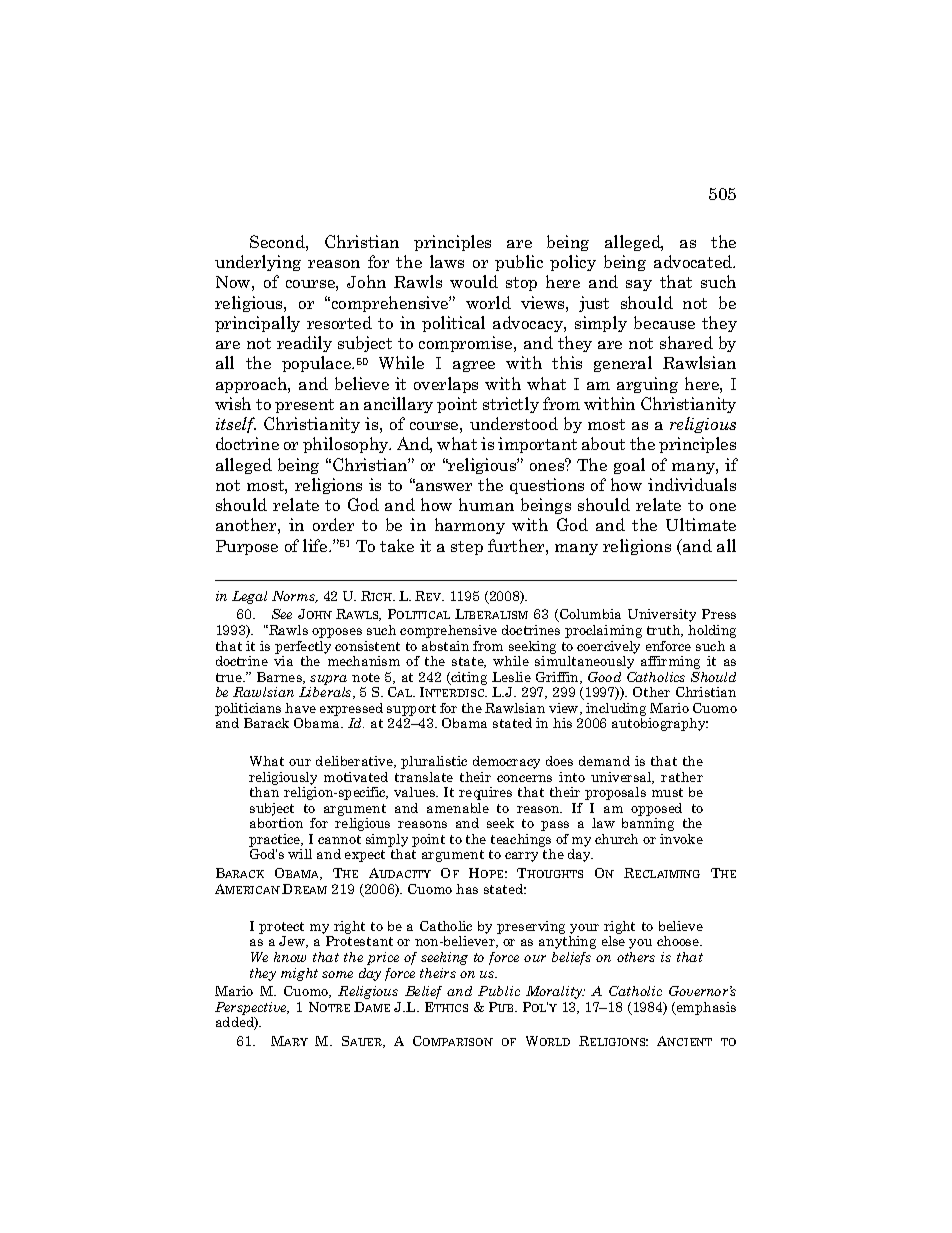  Describe the element at coordinates (639, 285) in the screenshot. I see `say` at that location.
